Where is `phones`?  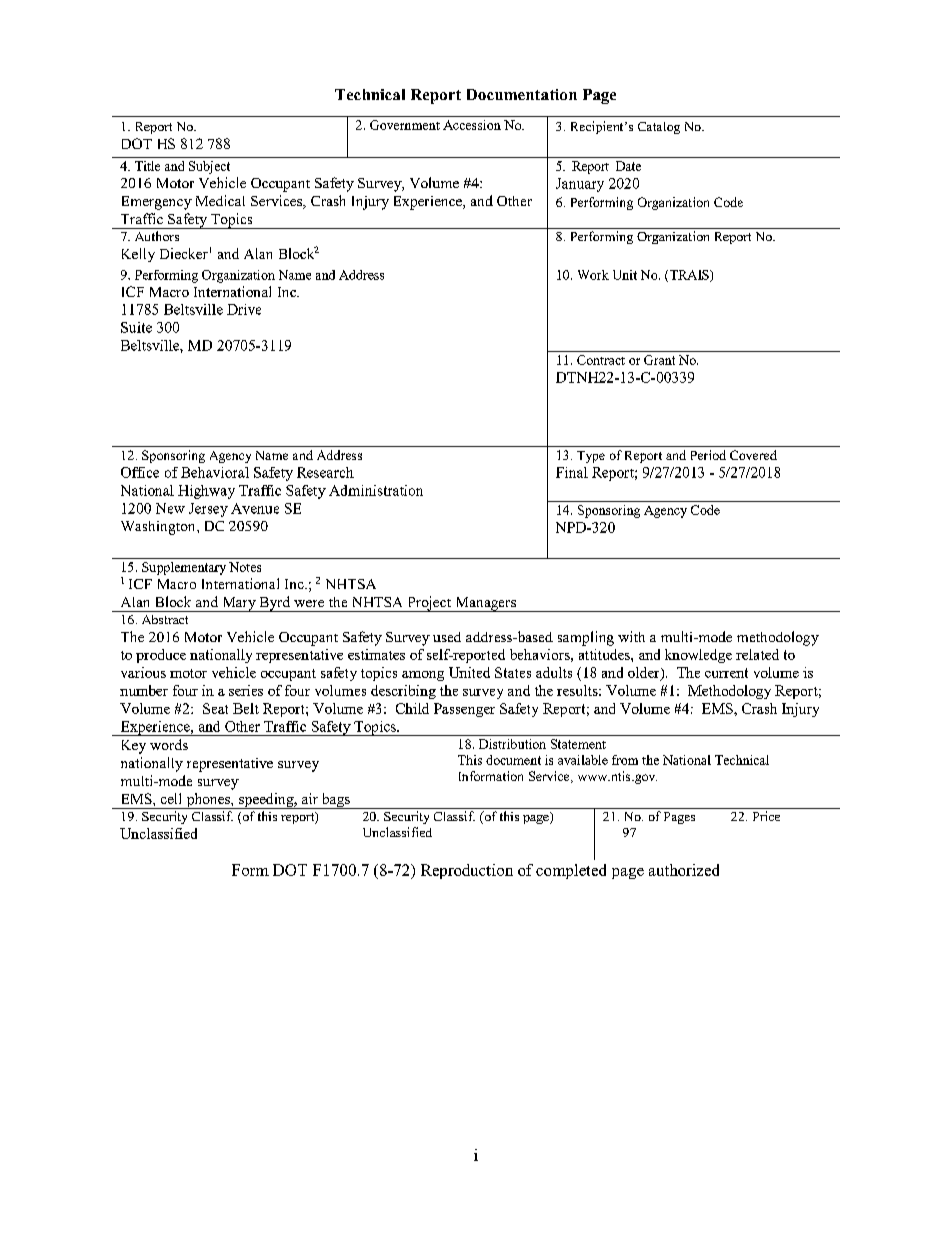
phones is located at coordinates (208, 801).
